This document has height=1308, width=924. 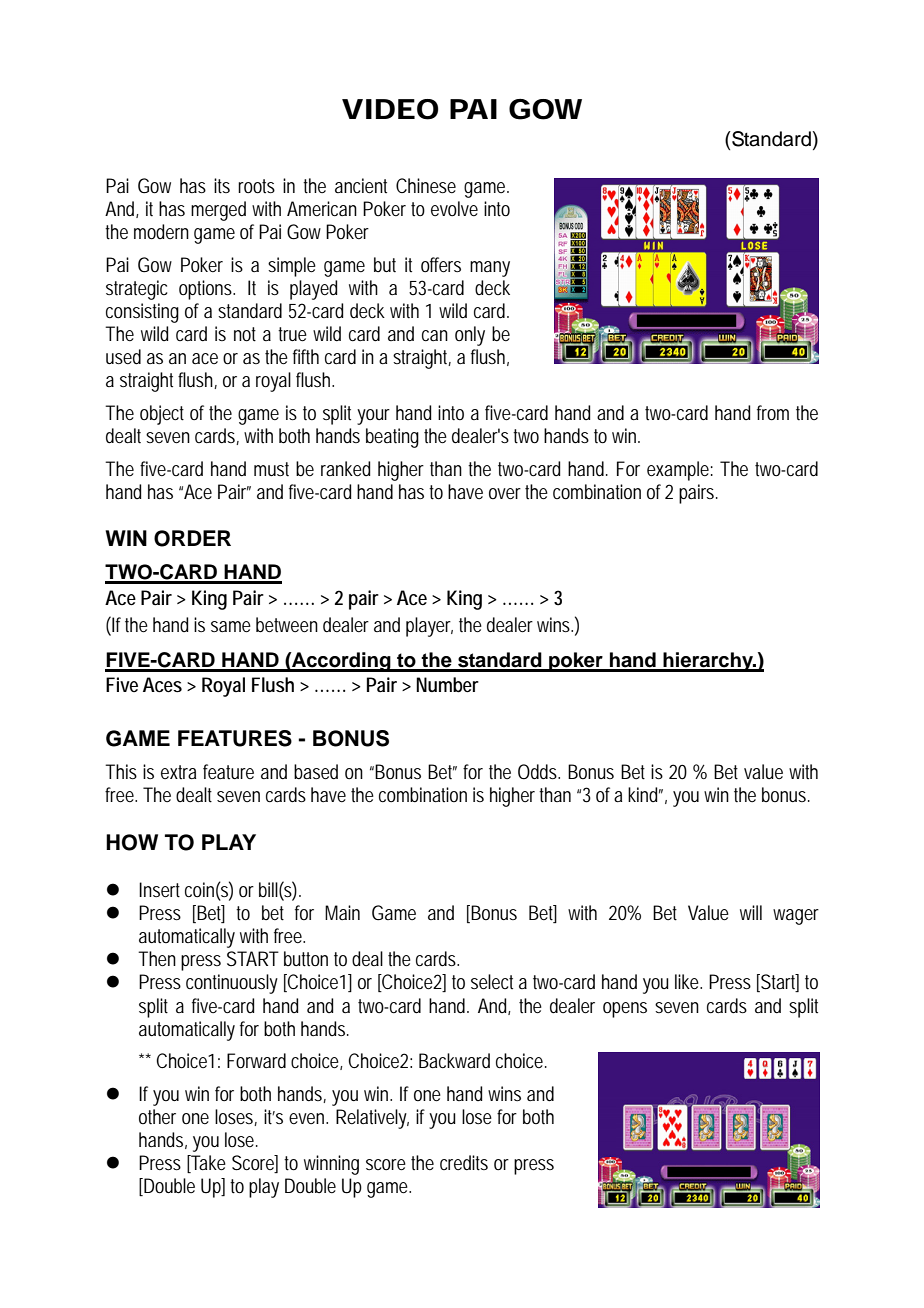 I want to click on Aces, so click(x=162, y=685).
